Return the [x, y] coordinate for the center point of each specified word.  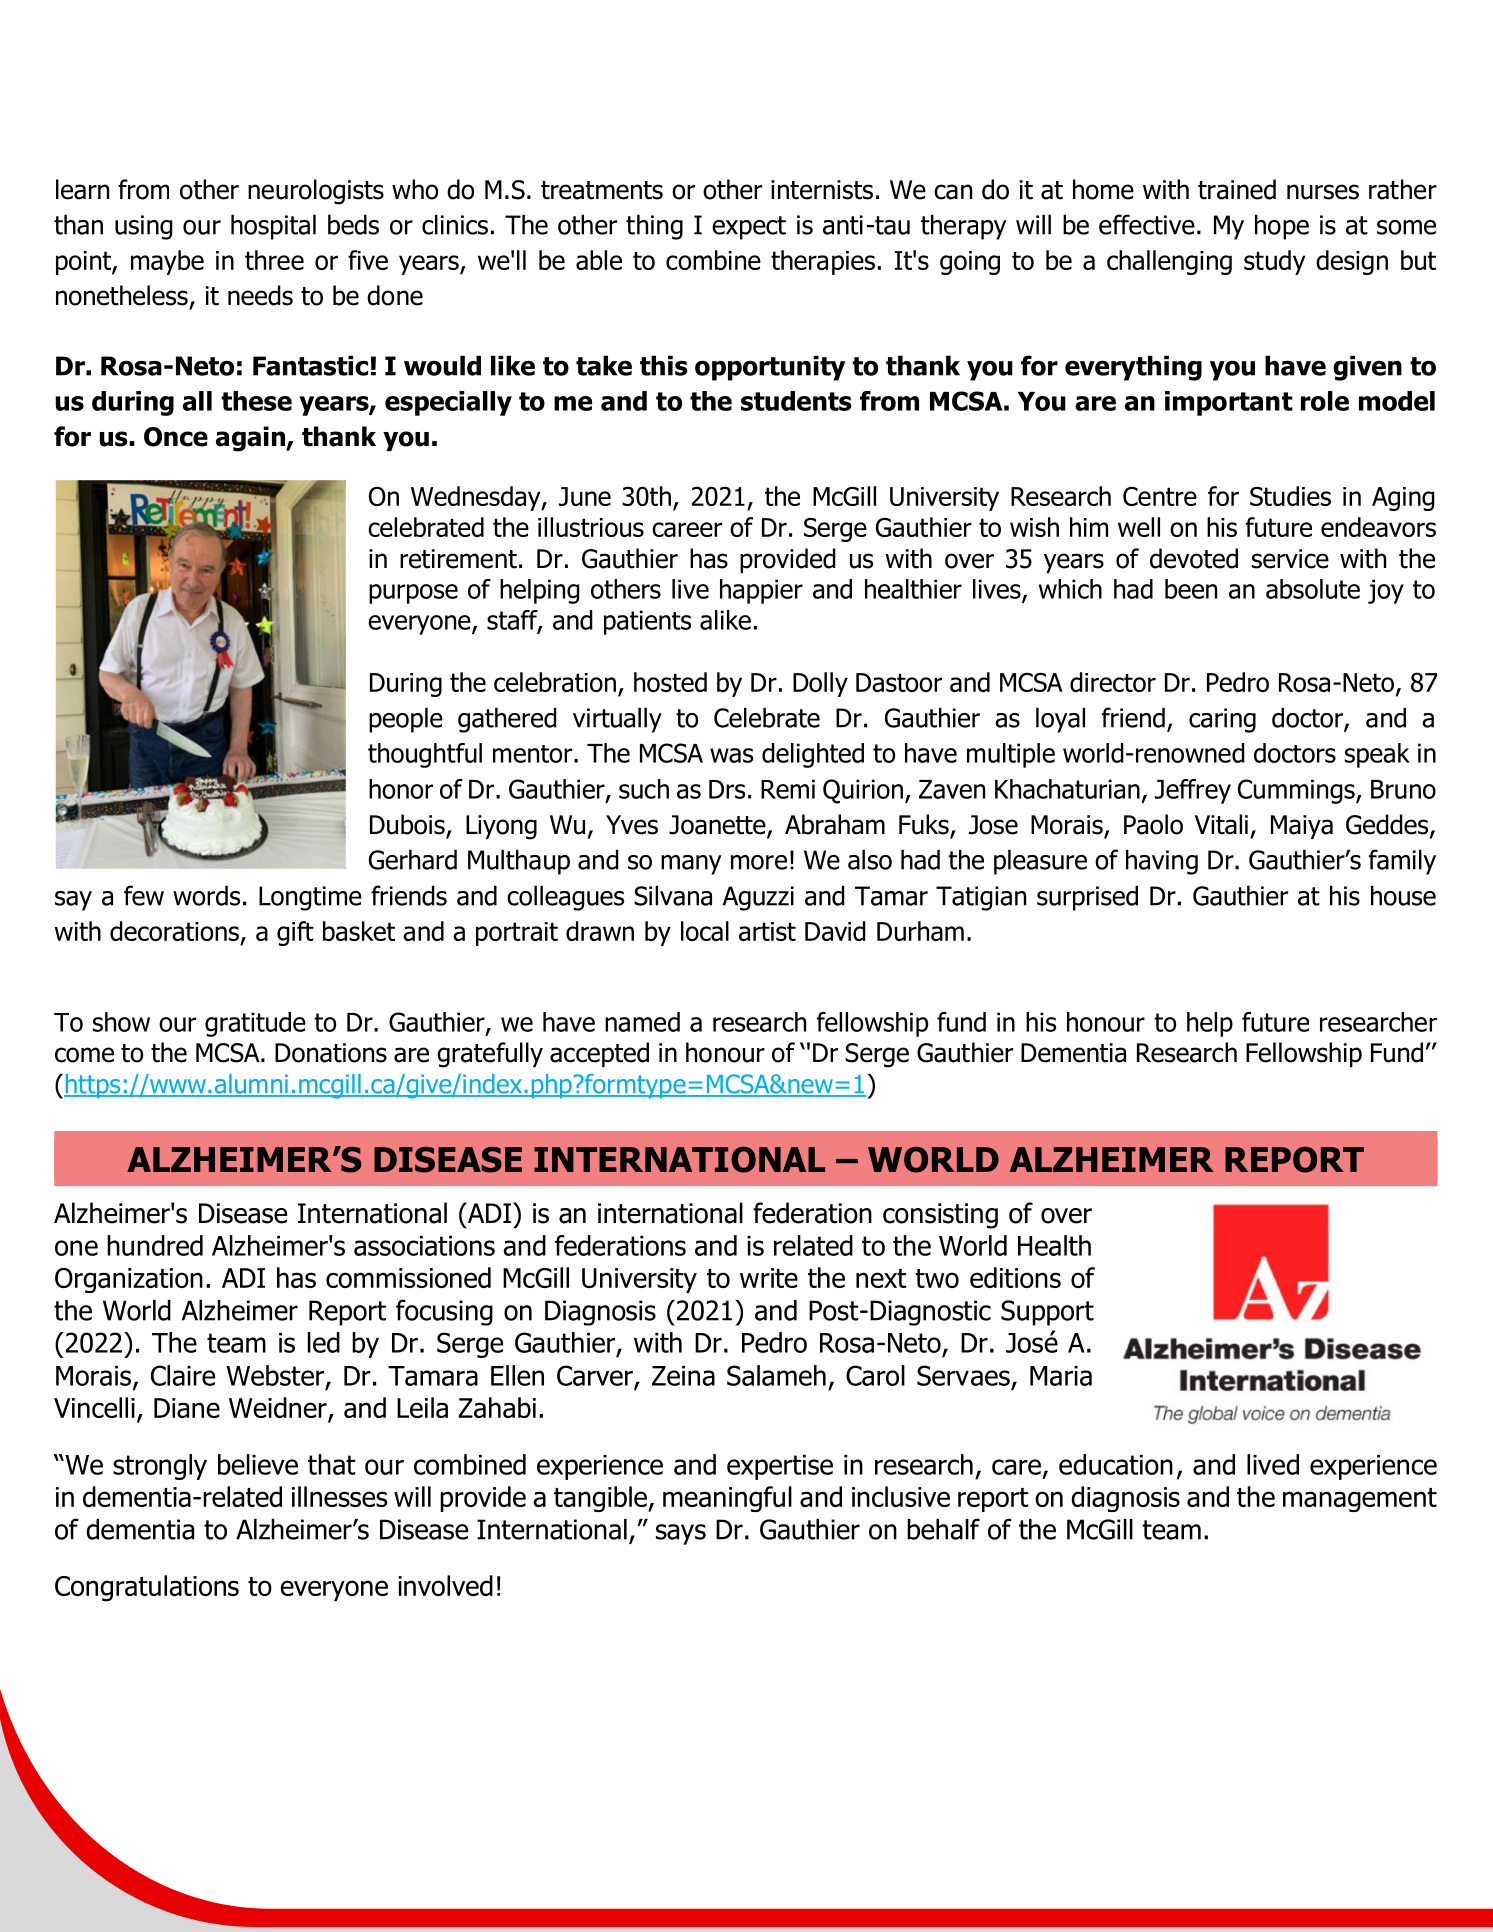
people [406, 720]
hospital [273, 227]
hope [1282, 227]
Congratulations [147, 1588]
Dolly [820, 684]
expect [749, 228]
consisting [940, 1216]
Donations [331, 1053]
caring [1222, 720]
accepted [599, 1054]
